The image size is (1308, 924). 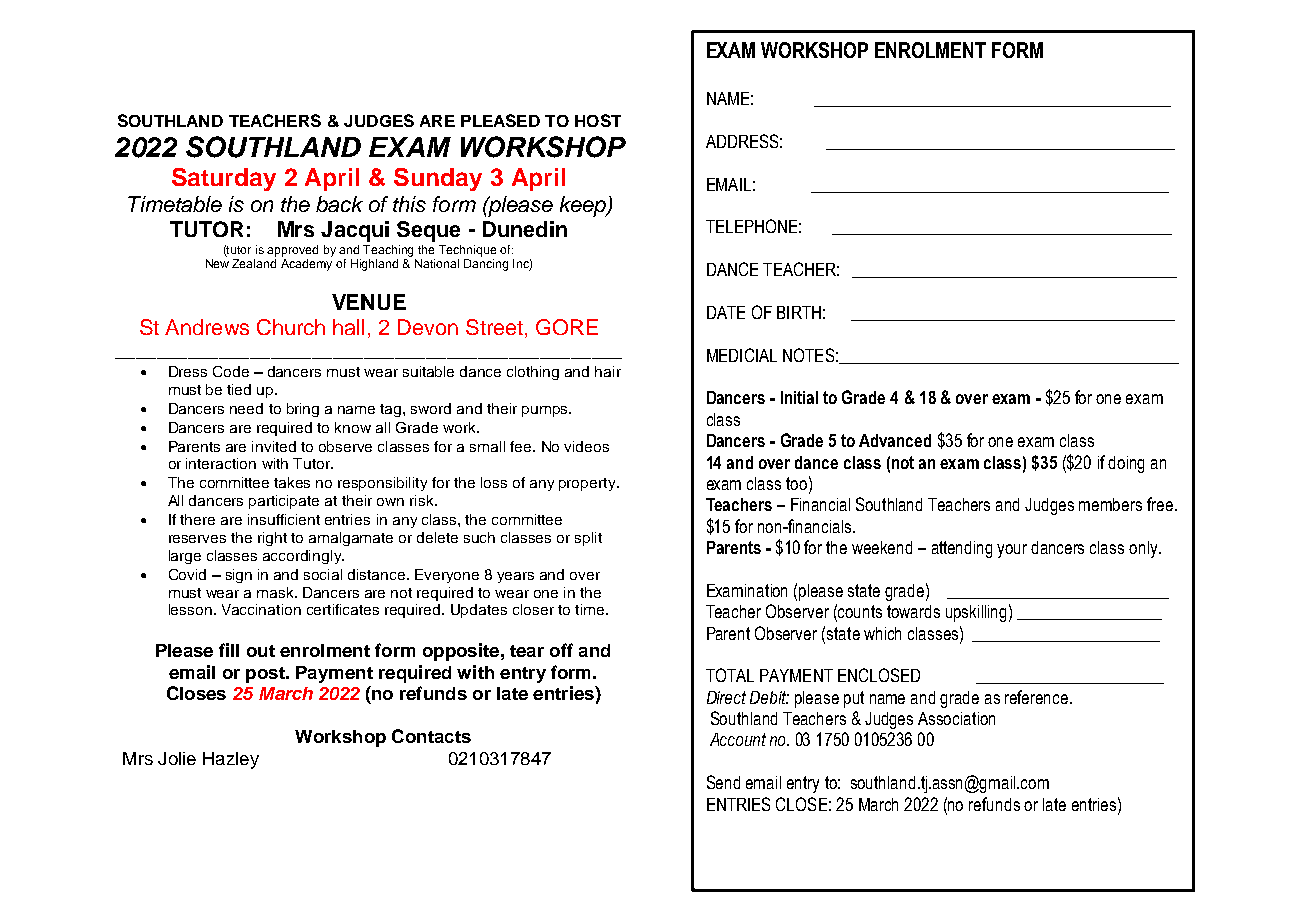 What do you see at coordinates (291, 327) in the screenshot?
I see `Church` at bounding box center [291, 327].
